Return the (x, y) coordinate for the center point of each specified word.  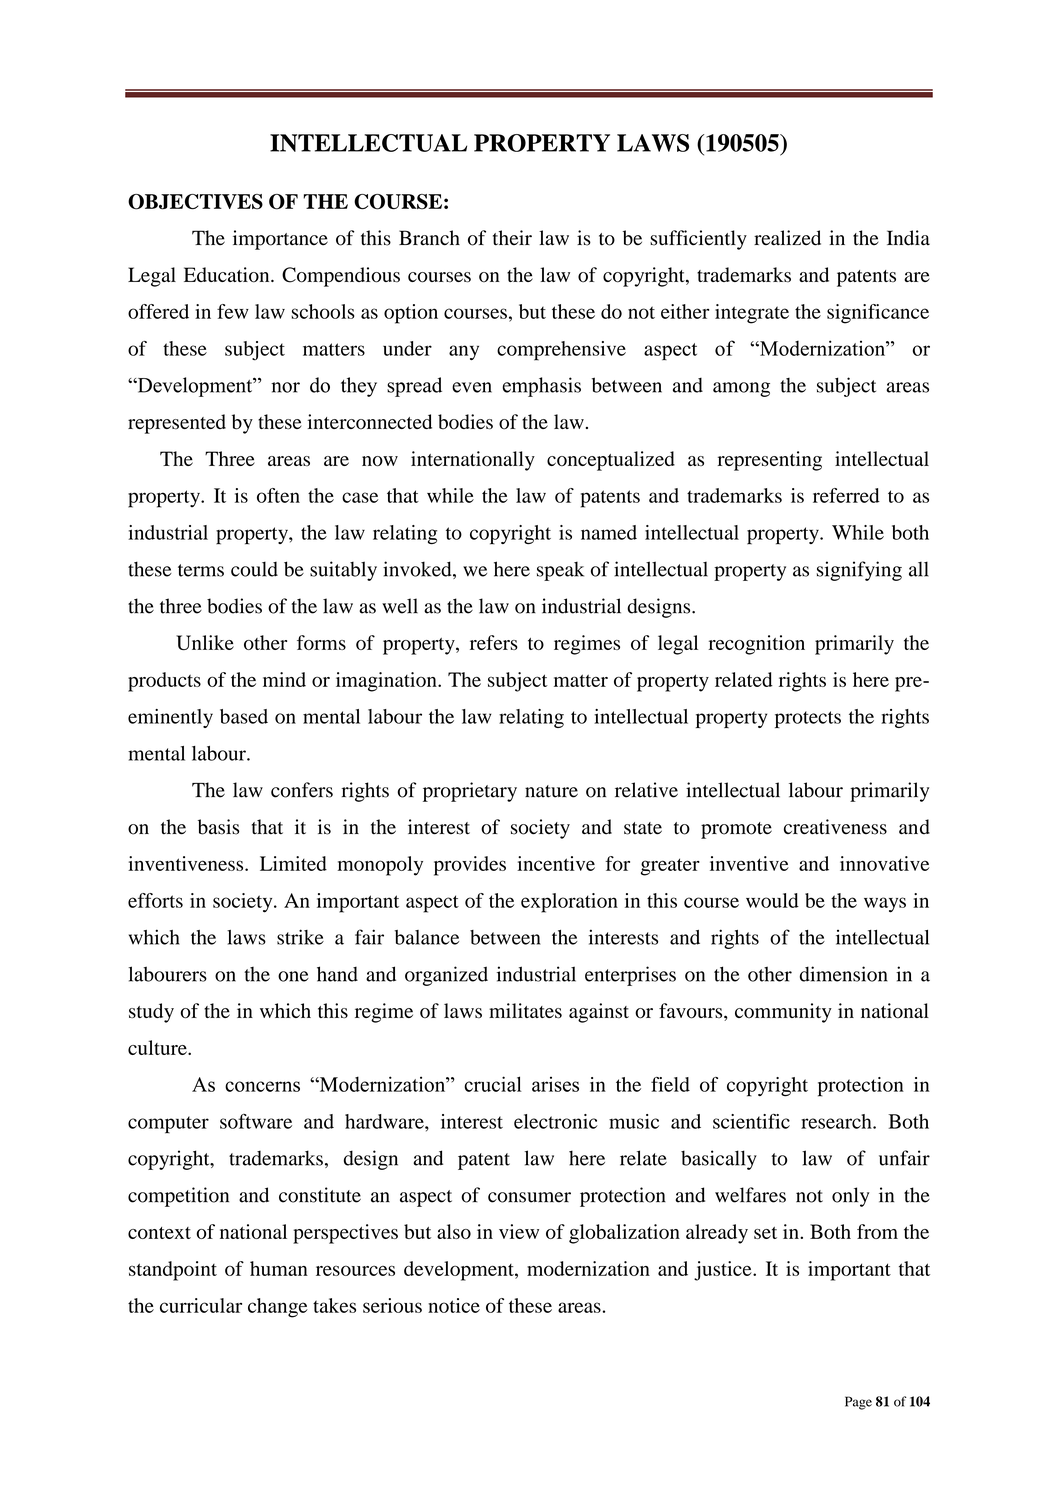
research (837, 1121)
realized (787, 238)
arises (555, 1084)
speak (560, 571)
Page (858, 1403)
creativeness (835, 827)
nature (551, 791)
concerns (262, 1086)
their (512, 238)
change (278, 1308)
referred (846, 495)
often (278, 495)
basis (218, 827)
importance (280, 240)
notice (454, 1305)
